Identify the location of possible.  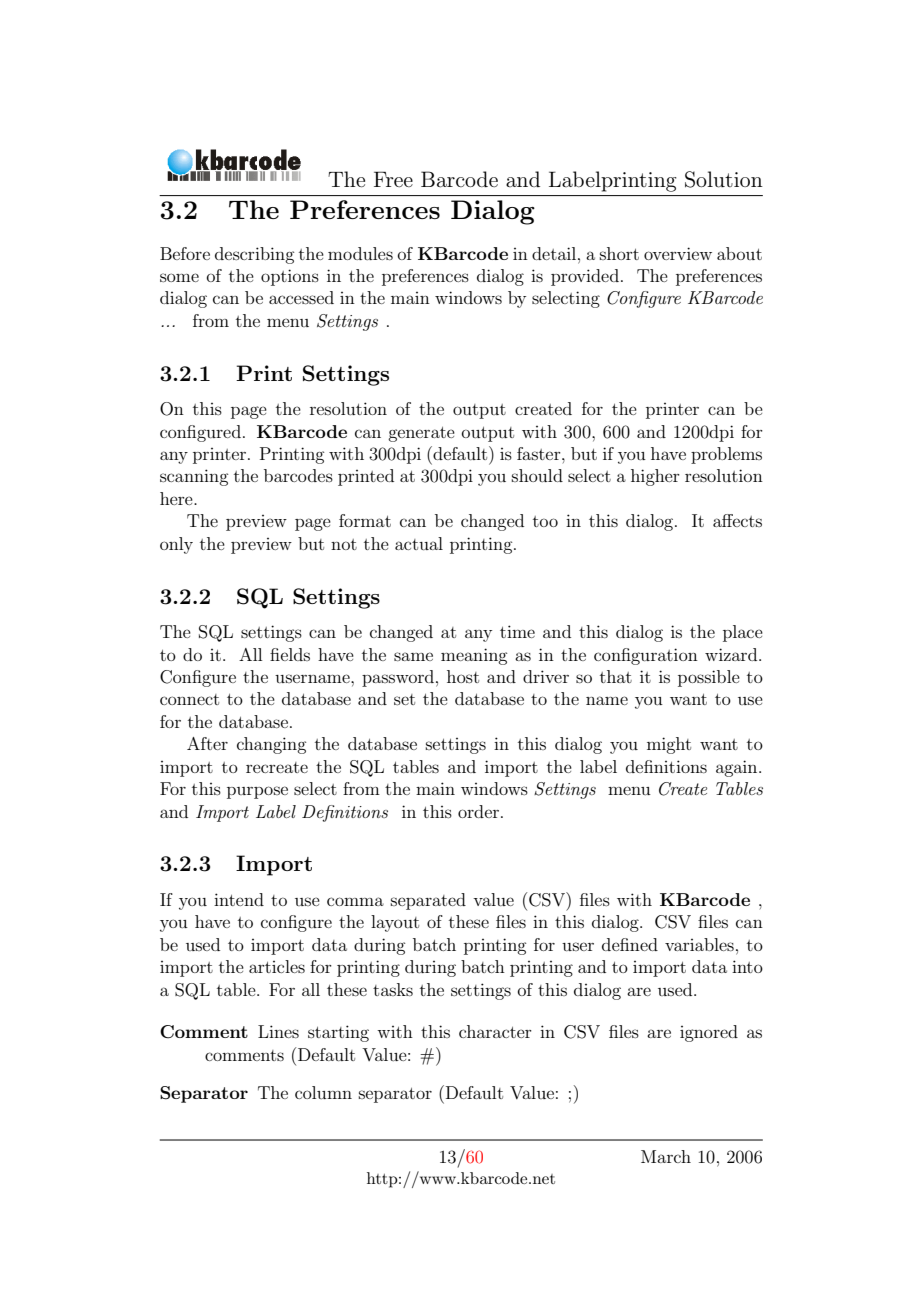
(709, 678).
